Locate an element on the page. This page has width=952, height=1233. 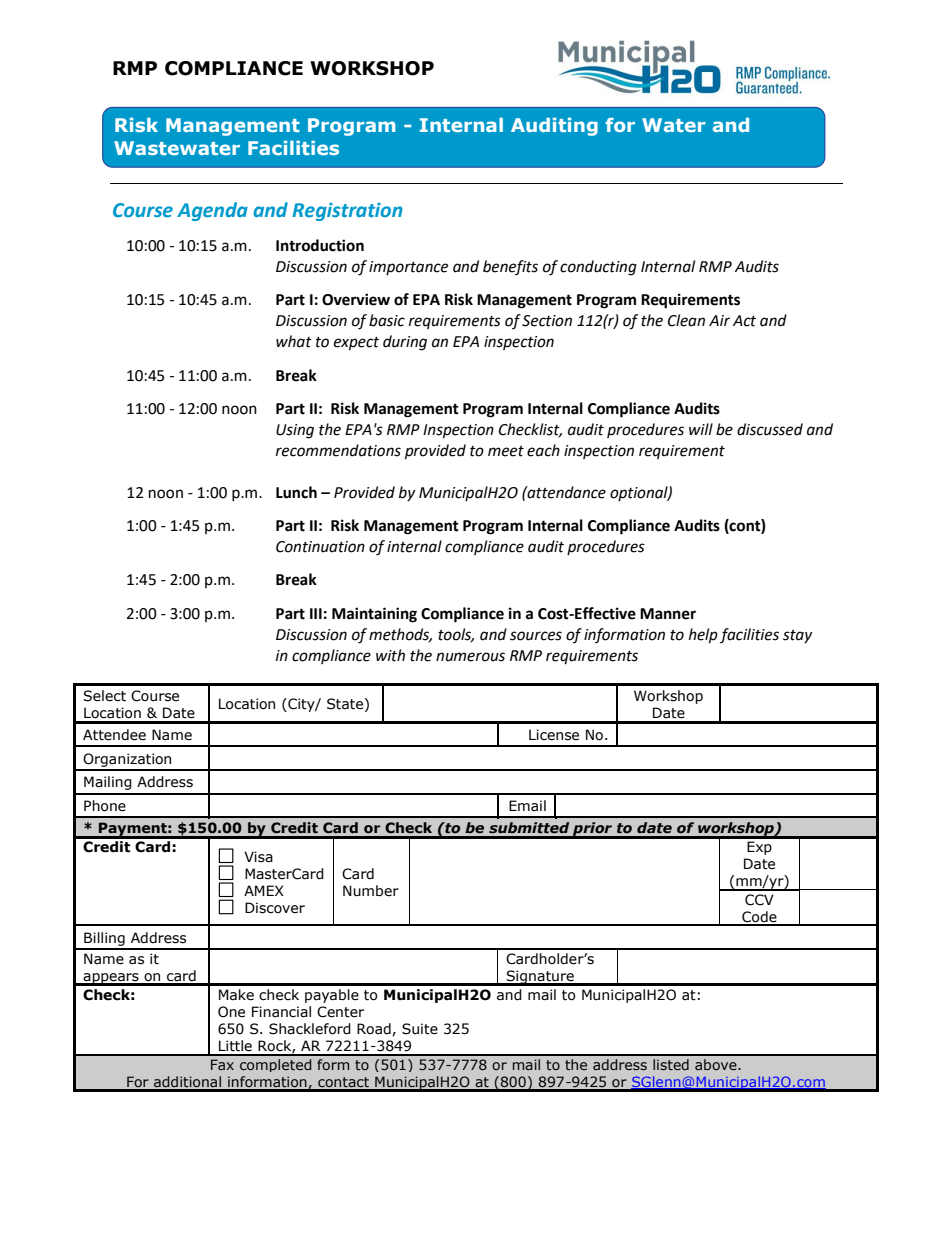
Select is located at coordinates (104, 696).
